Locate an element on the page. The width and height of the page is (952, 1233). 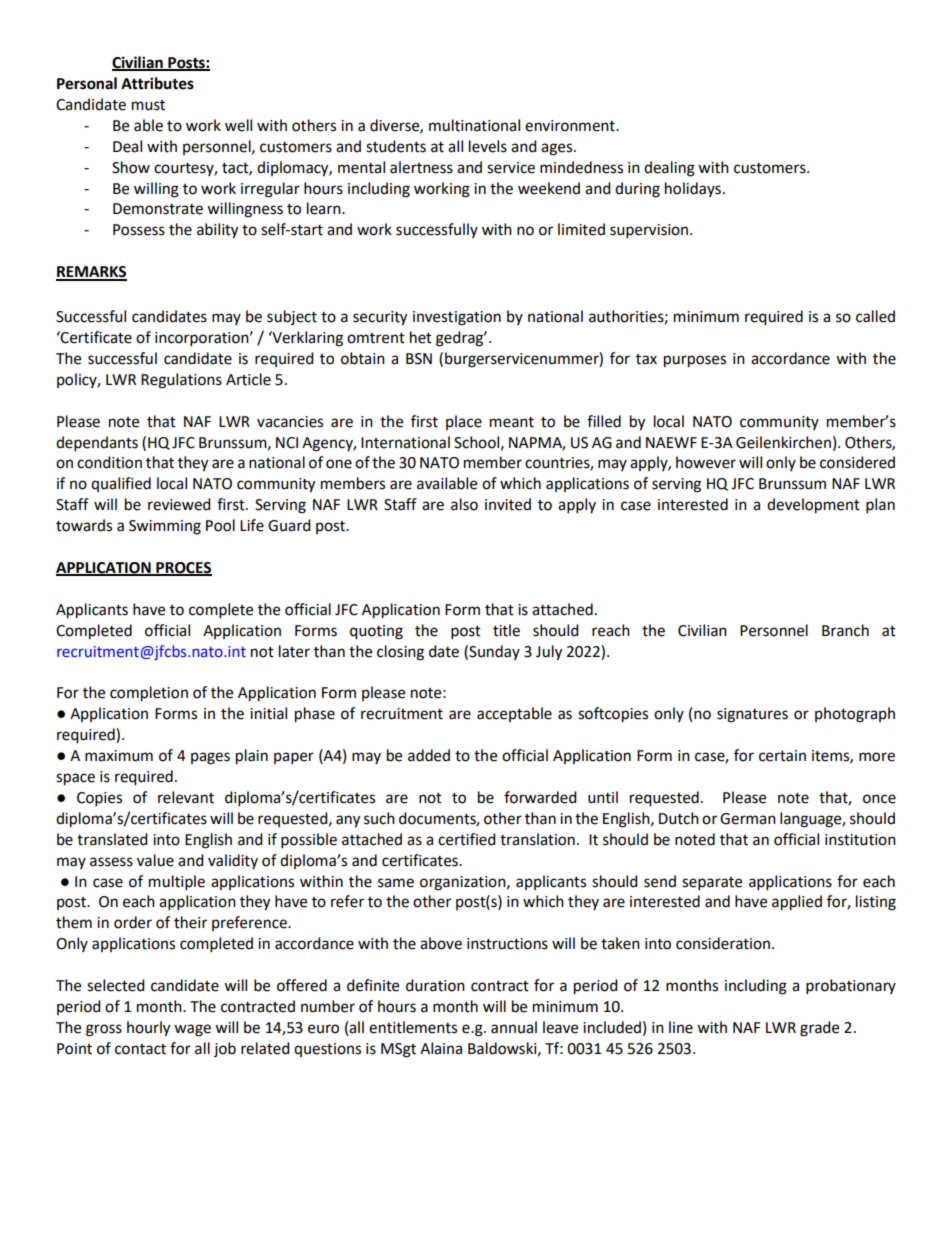
Geilenkirchen is located at coordinates (783, 442).
